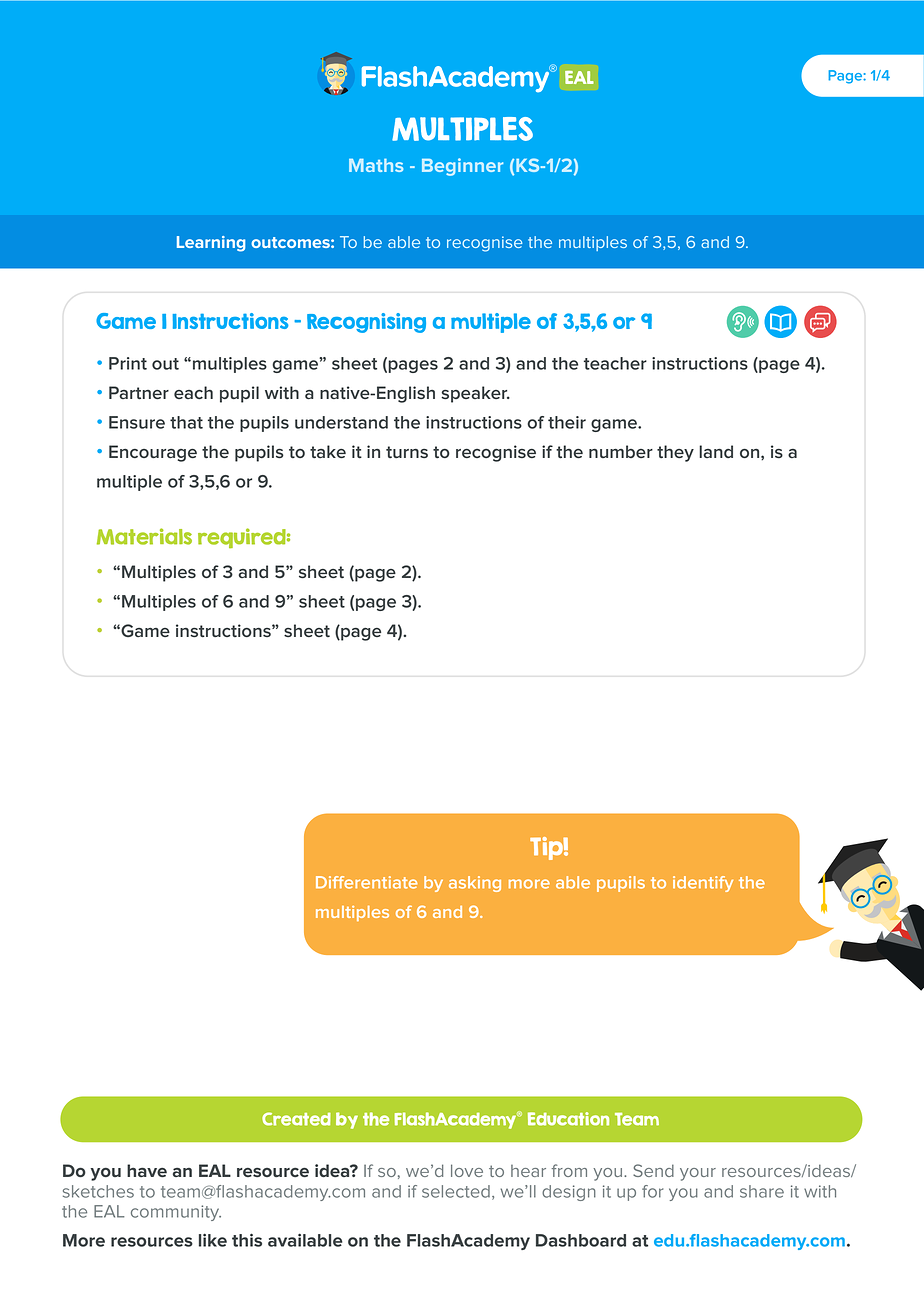  I want to click on Created, so click(296, 1119).
